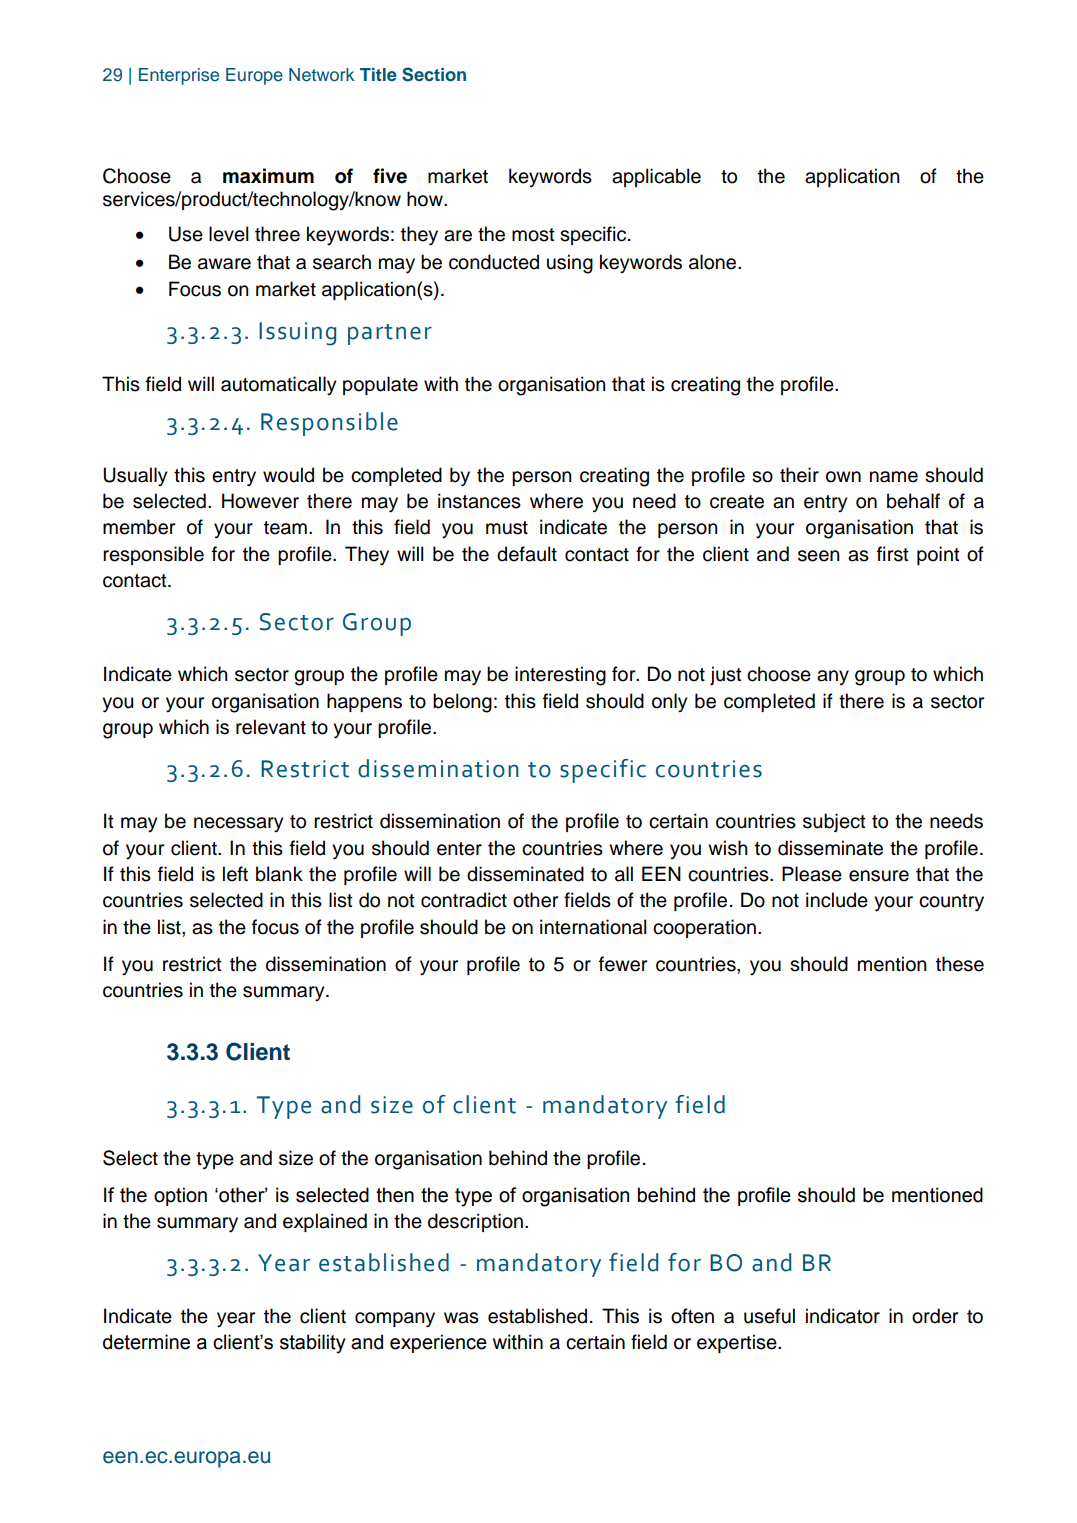 This page has width=1077, height=1523. I want to click on interesting, so click(560, 676).
